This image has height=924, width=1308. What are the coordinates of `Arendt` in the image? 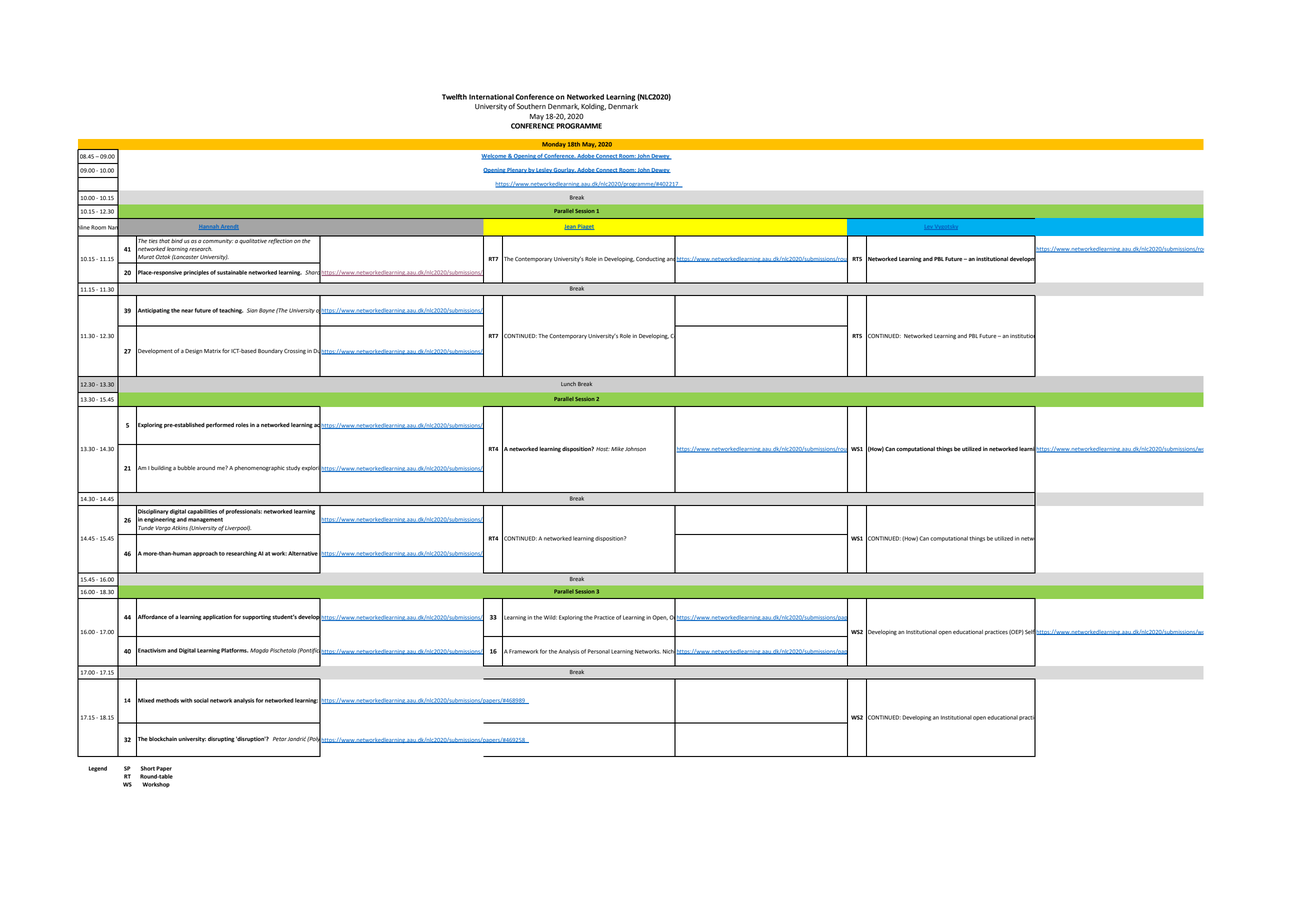 It's located at (229, 227).
